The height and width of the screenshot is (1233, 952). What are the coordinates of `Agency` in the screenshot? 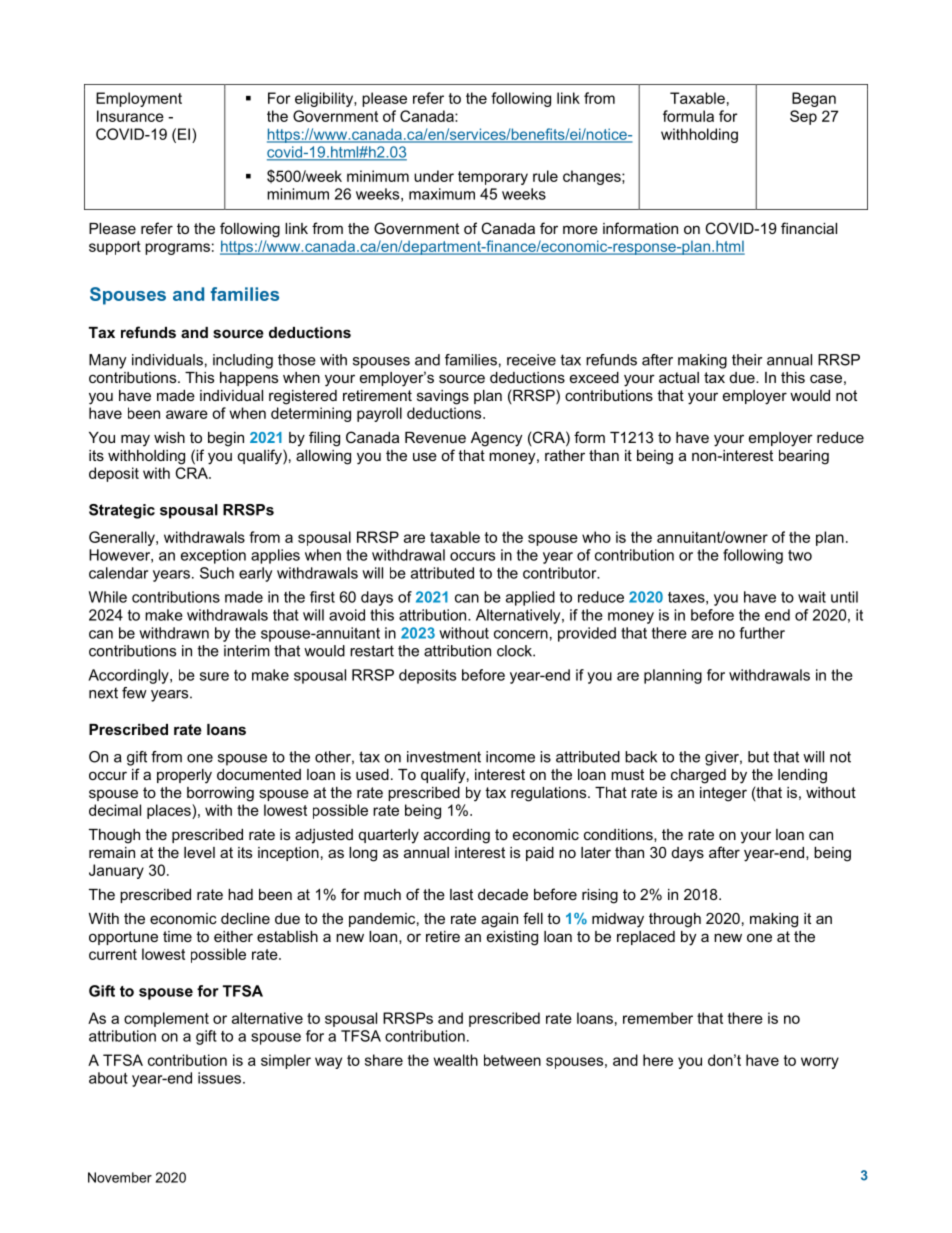 It's located at (496, 439).
